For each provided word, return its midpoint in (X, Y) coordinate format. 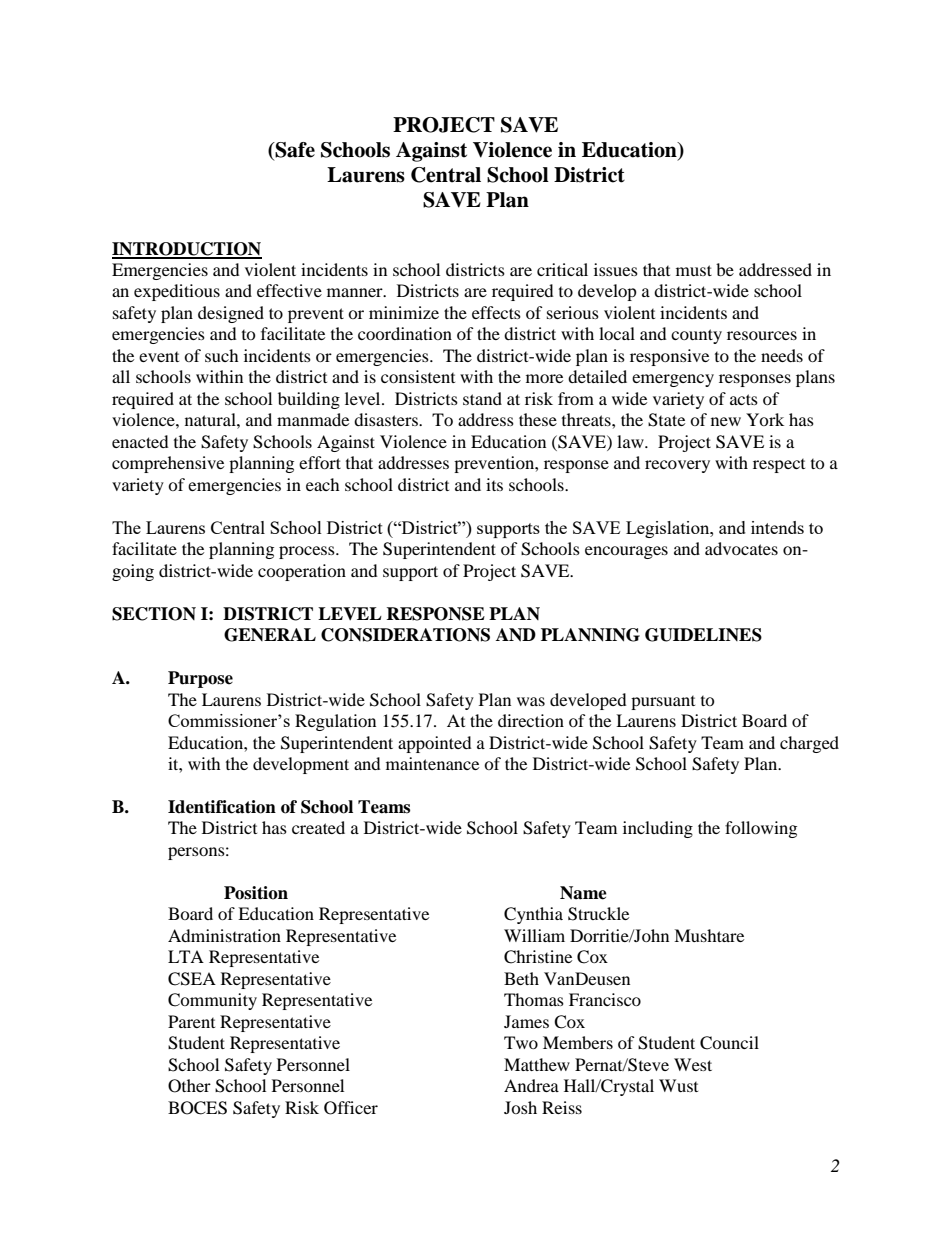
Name (583, 893)
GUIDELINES (703, 635)
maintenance (432, 763)
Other (189, 1086)
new (726, 421)
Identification (222, 807)
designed (231, 314)
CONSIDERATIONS (405, 635)
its (494, 484)
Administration (224, 935)
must (694, 270)
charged (809, 744)
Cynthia (533, 915)
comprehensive (168, 464)
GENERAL (270, 635)
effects (496, 312)
